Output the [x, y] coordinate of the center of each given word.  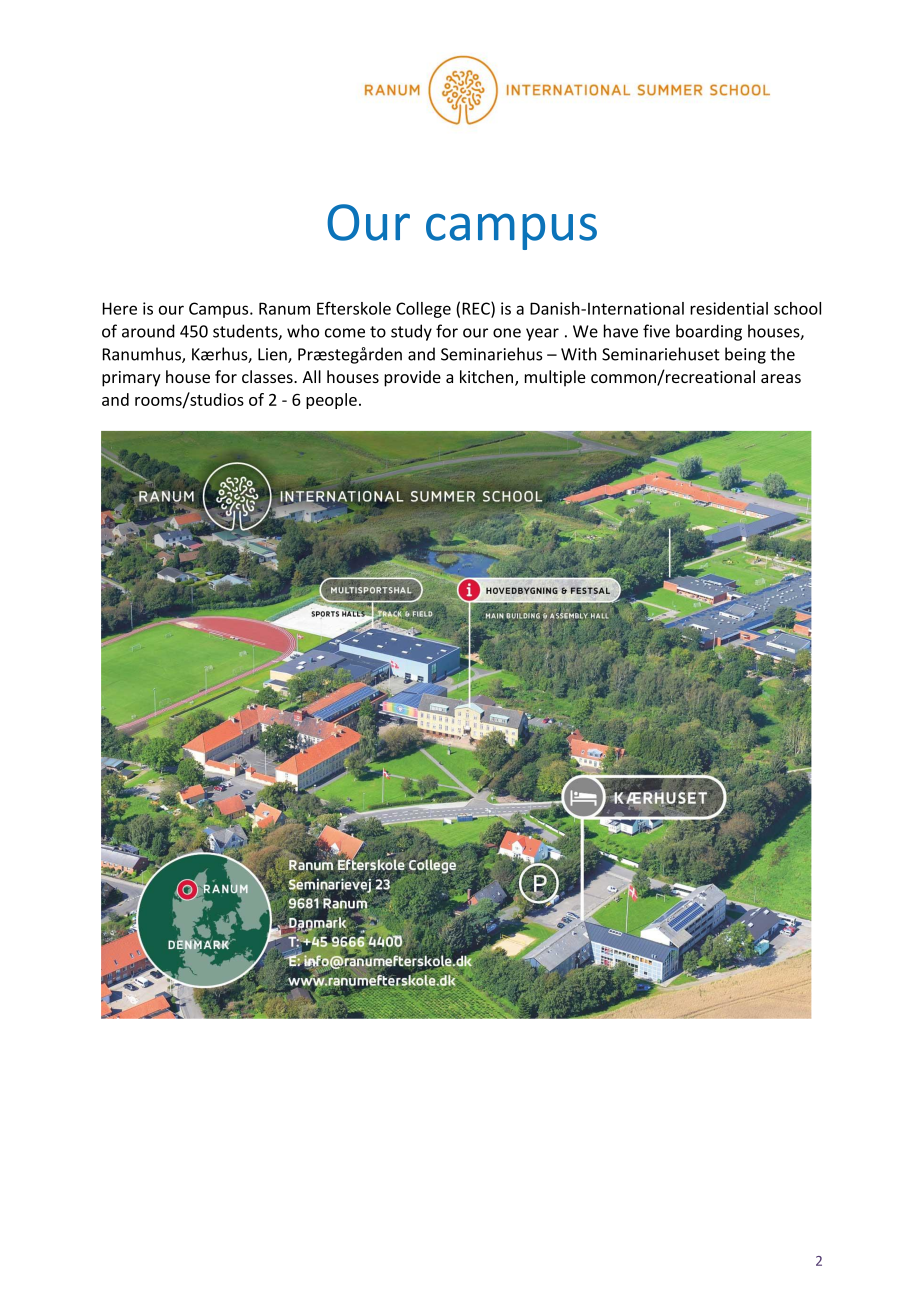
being [745, 355]
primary [131, 379]
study [411, 332]
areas [781, 378]
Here [120, 308]
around [148, 331]
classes [268, 376]
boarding [709, 332]
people [331, 401]
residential [729, 308]
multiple [555, 378]
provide [412, 378]
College [423, 310]
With [579, 354]
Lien [273, 355]
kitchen [486, 376]
